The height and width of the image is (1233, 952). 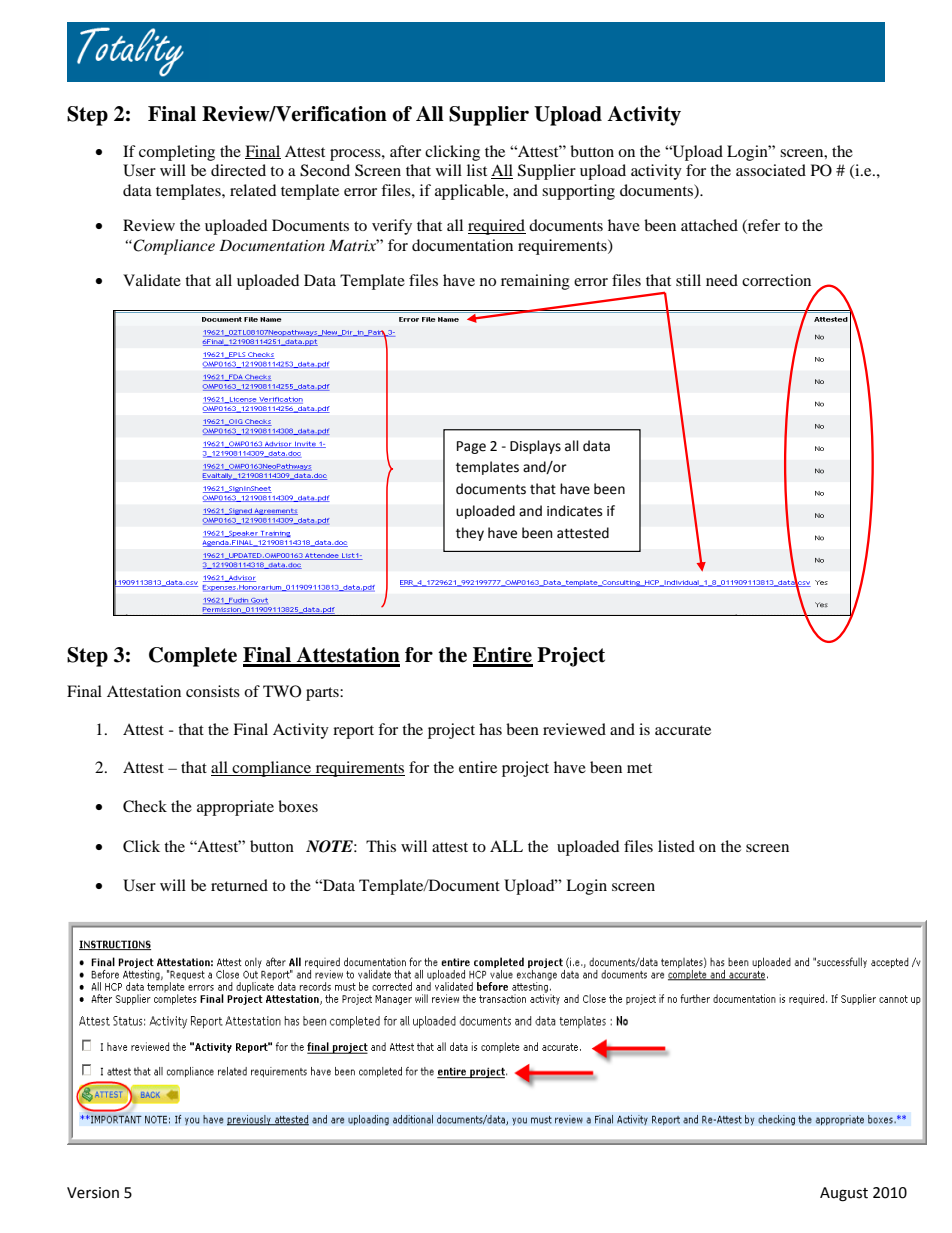 What do you see at coordinates (470, 534) in the image?
I see `they` at bounding box center [470, 534].
